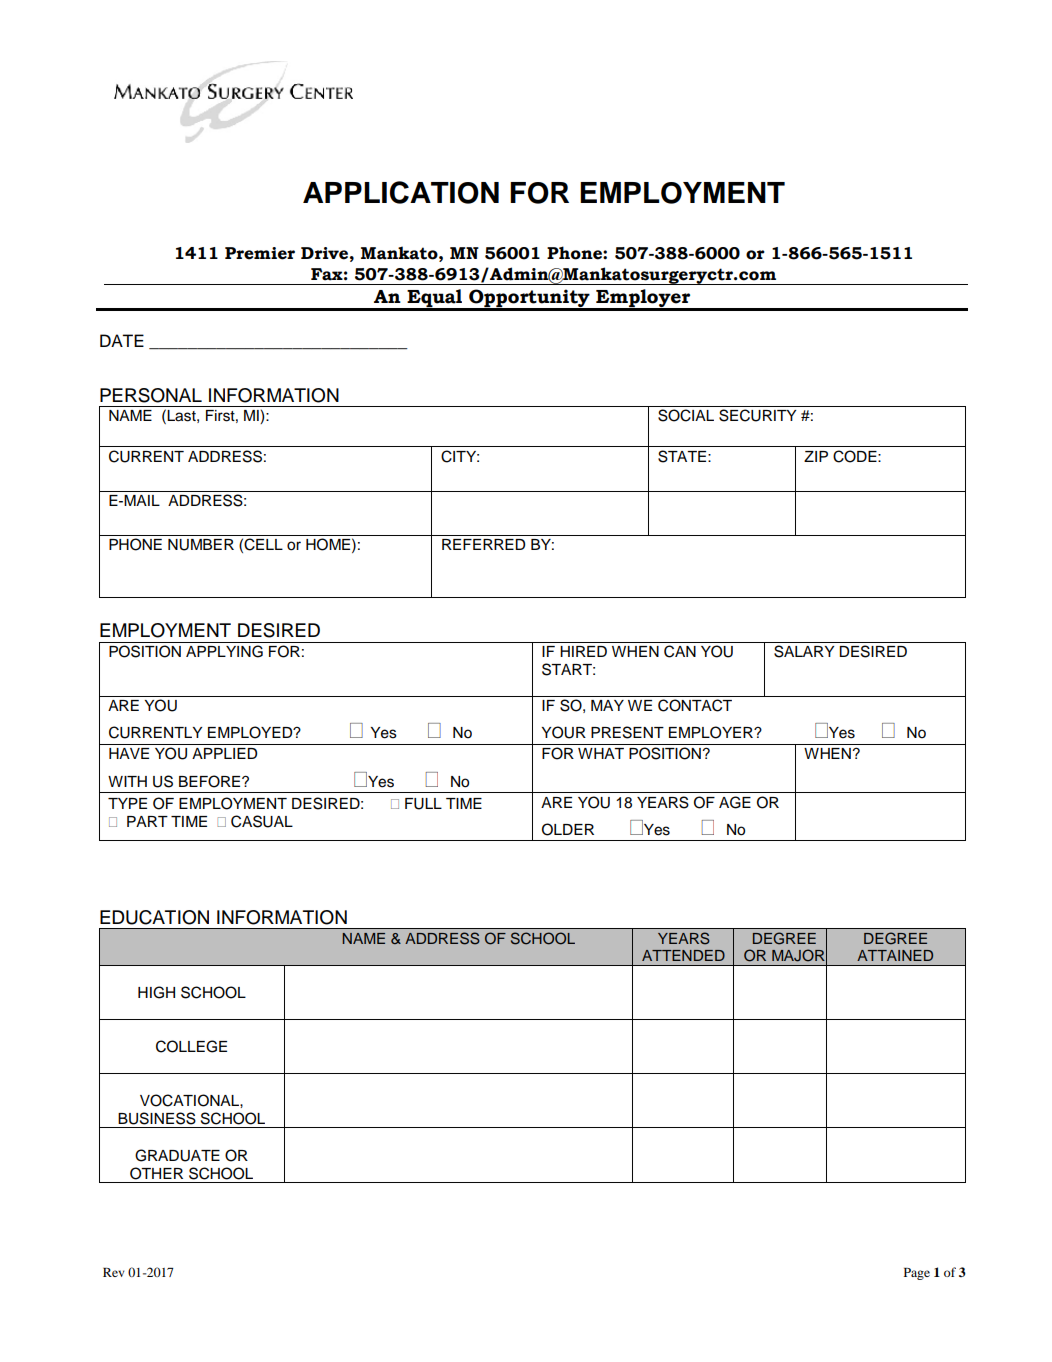 This page has width=1052, height=1362. I want to click on ATTAINED, so click(895, 955).
